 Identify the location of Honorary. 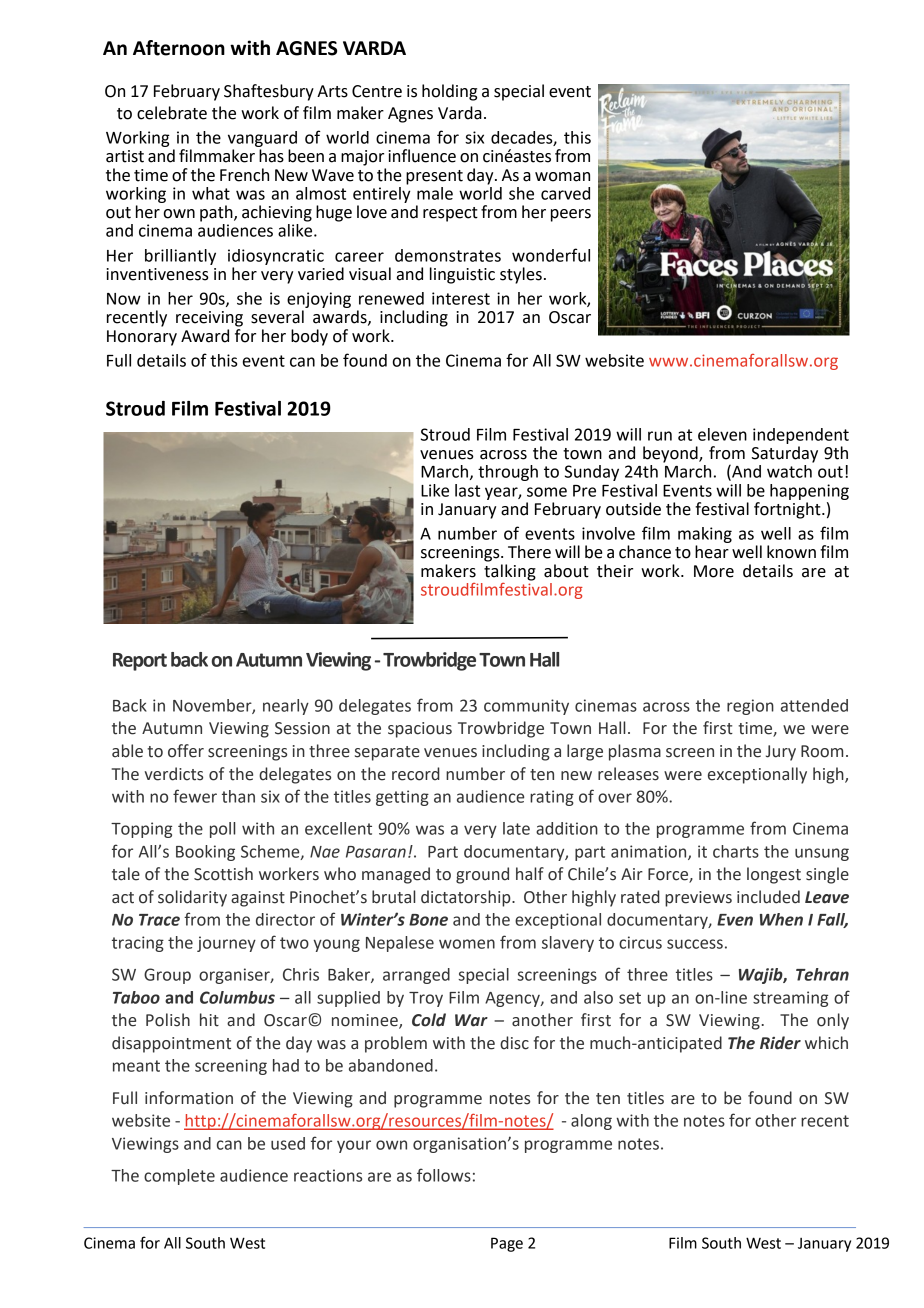
(142, 338).
